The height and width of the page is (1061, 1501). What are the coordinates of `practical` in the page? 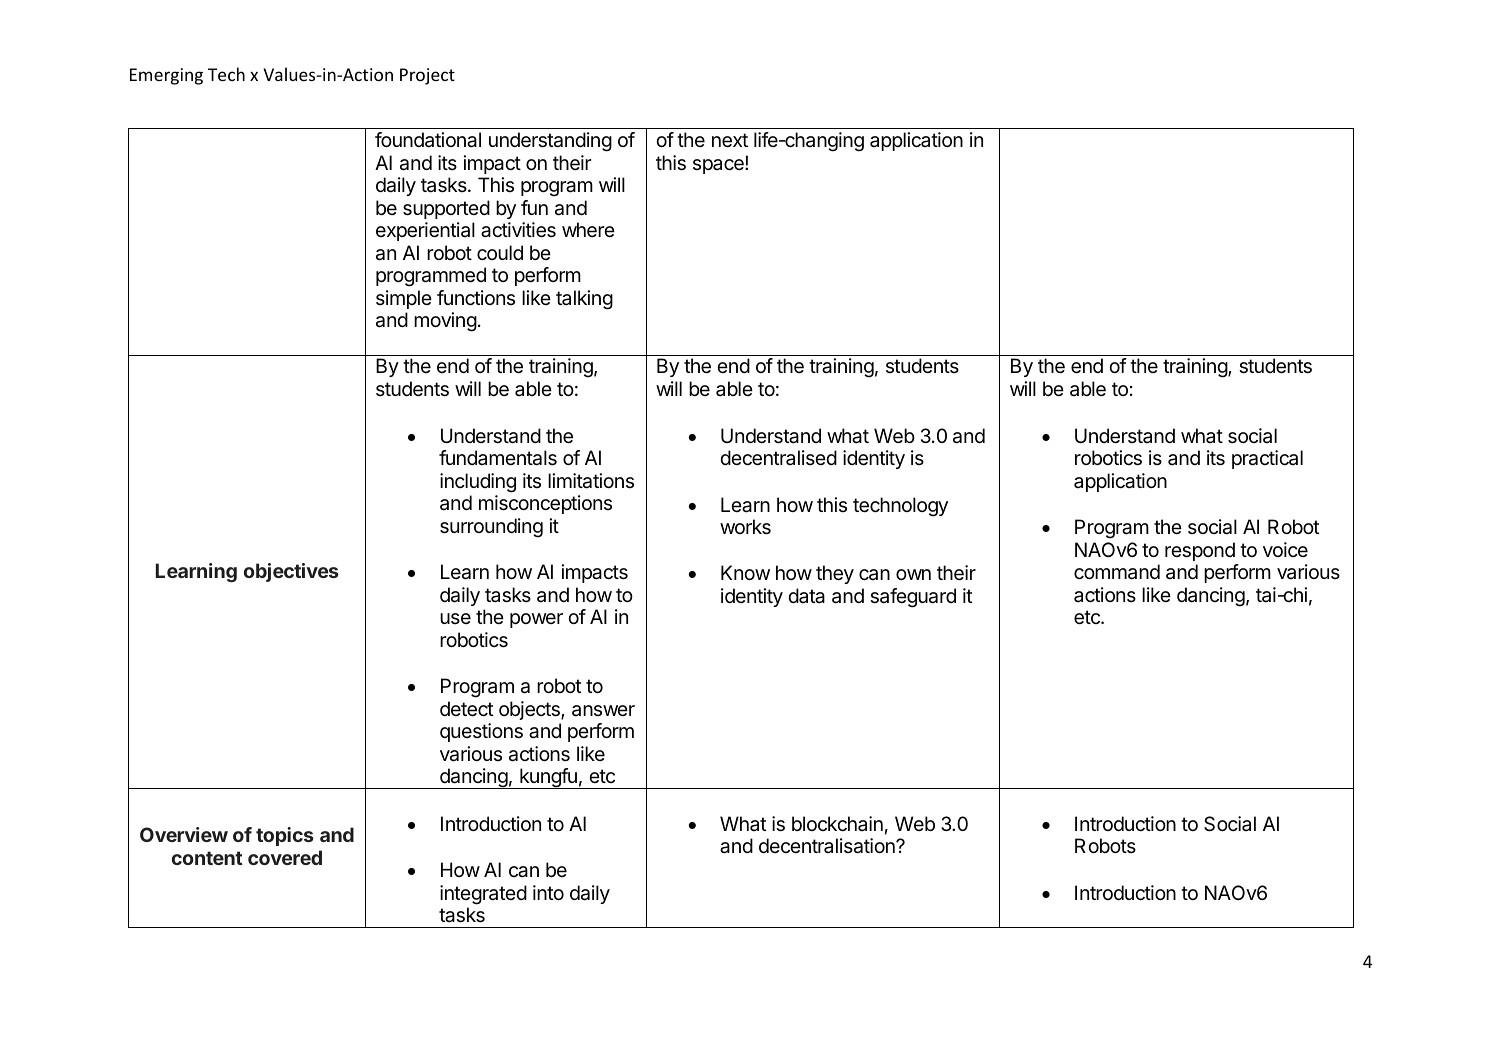 It's located at (1267, 459).
